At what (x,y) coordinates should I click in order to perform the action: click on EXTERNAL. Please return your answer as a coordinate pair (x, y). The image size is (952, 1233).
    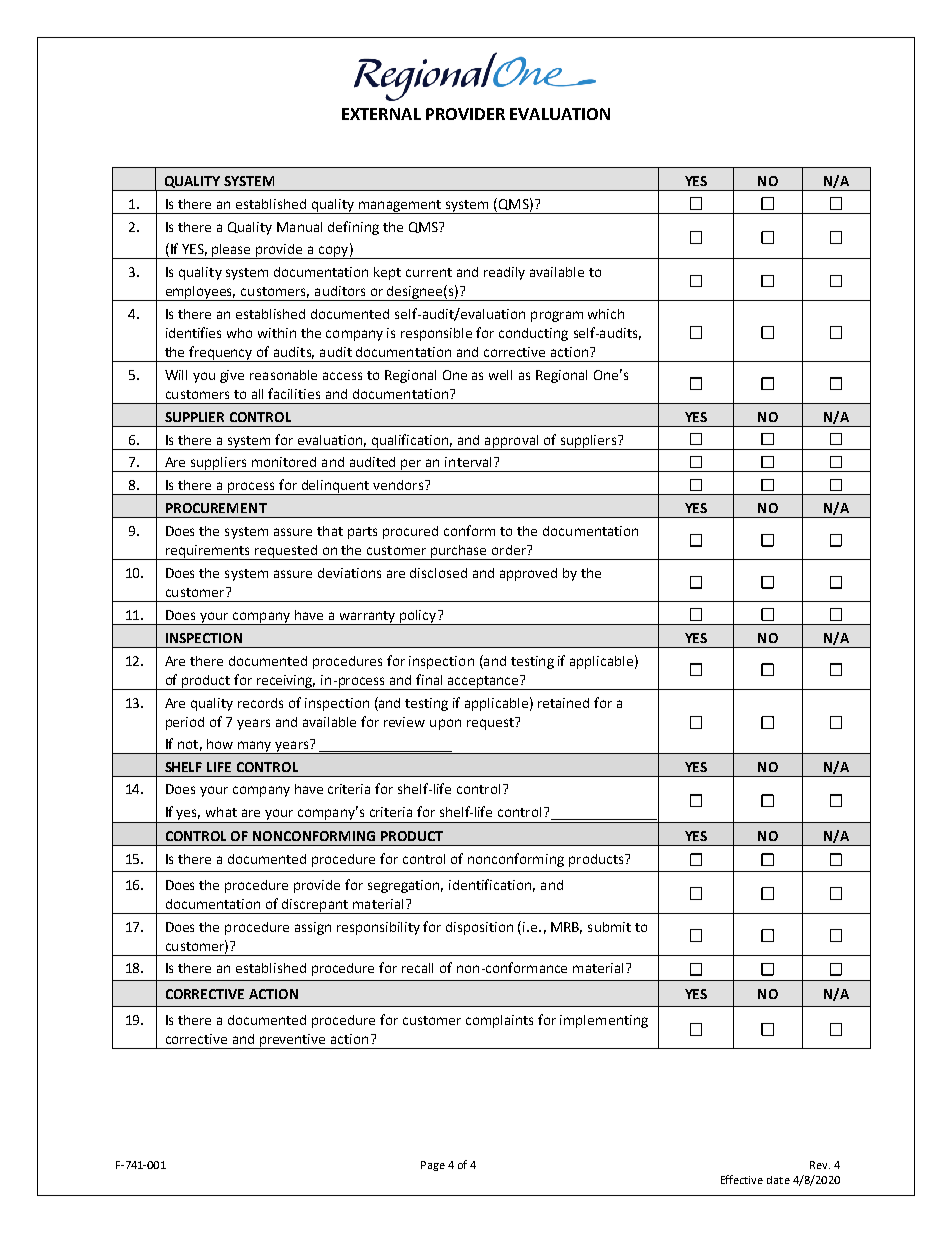
    Looking at the image, I should click on (381, 114).
